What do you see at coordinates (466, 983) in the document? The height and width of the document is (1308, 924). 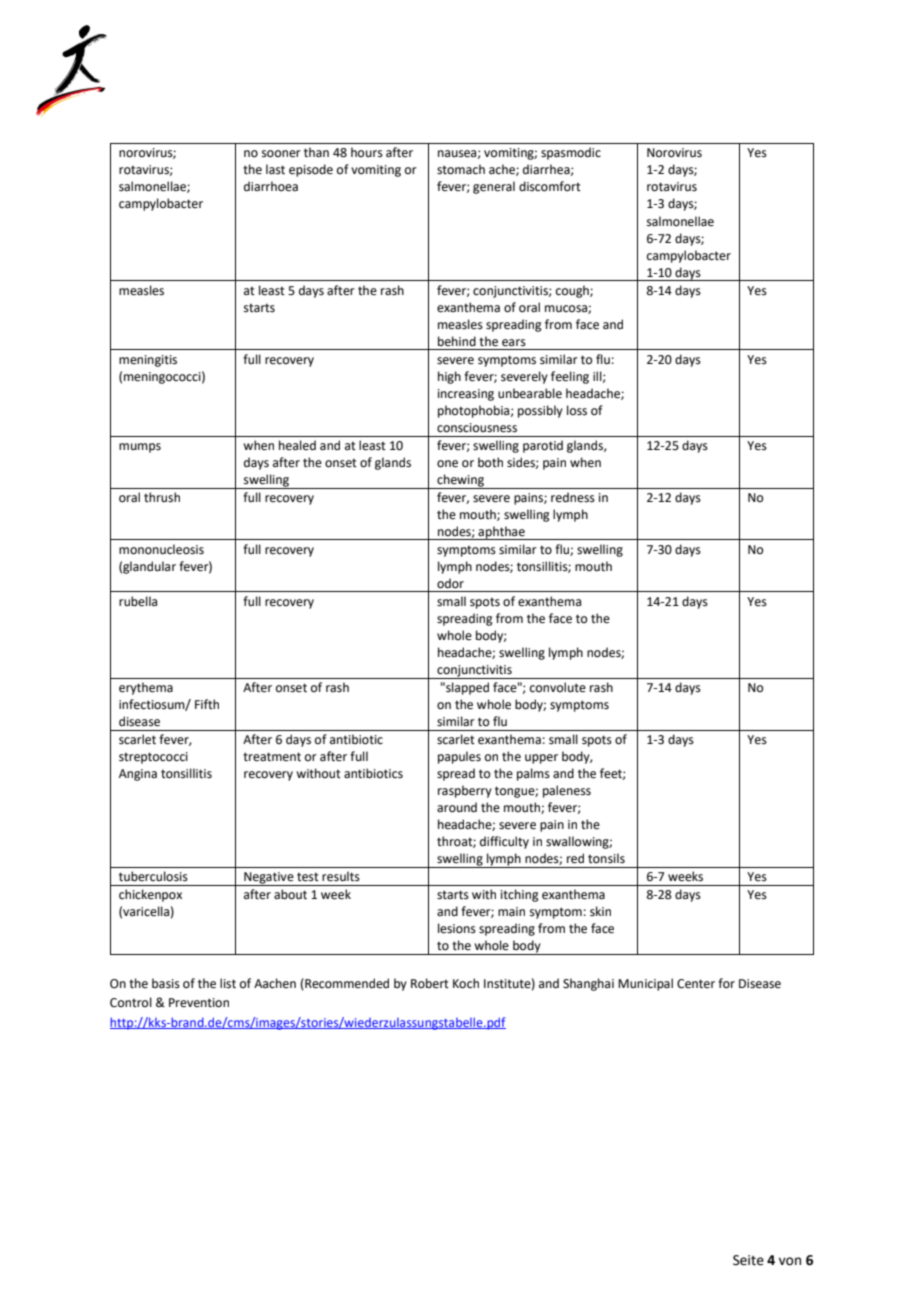 I see `Koch` at bounding box center [466, 983].
